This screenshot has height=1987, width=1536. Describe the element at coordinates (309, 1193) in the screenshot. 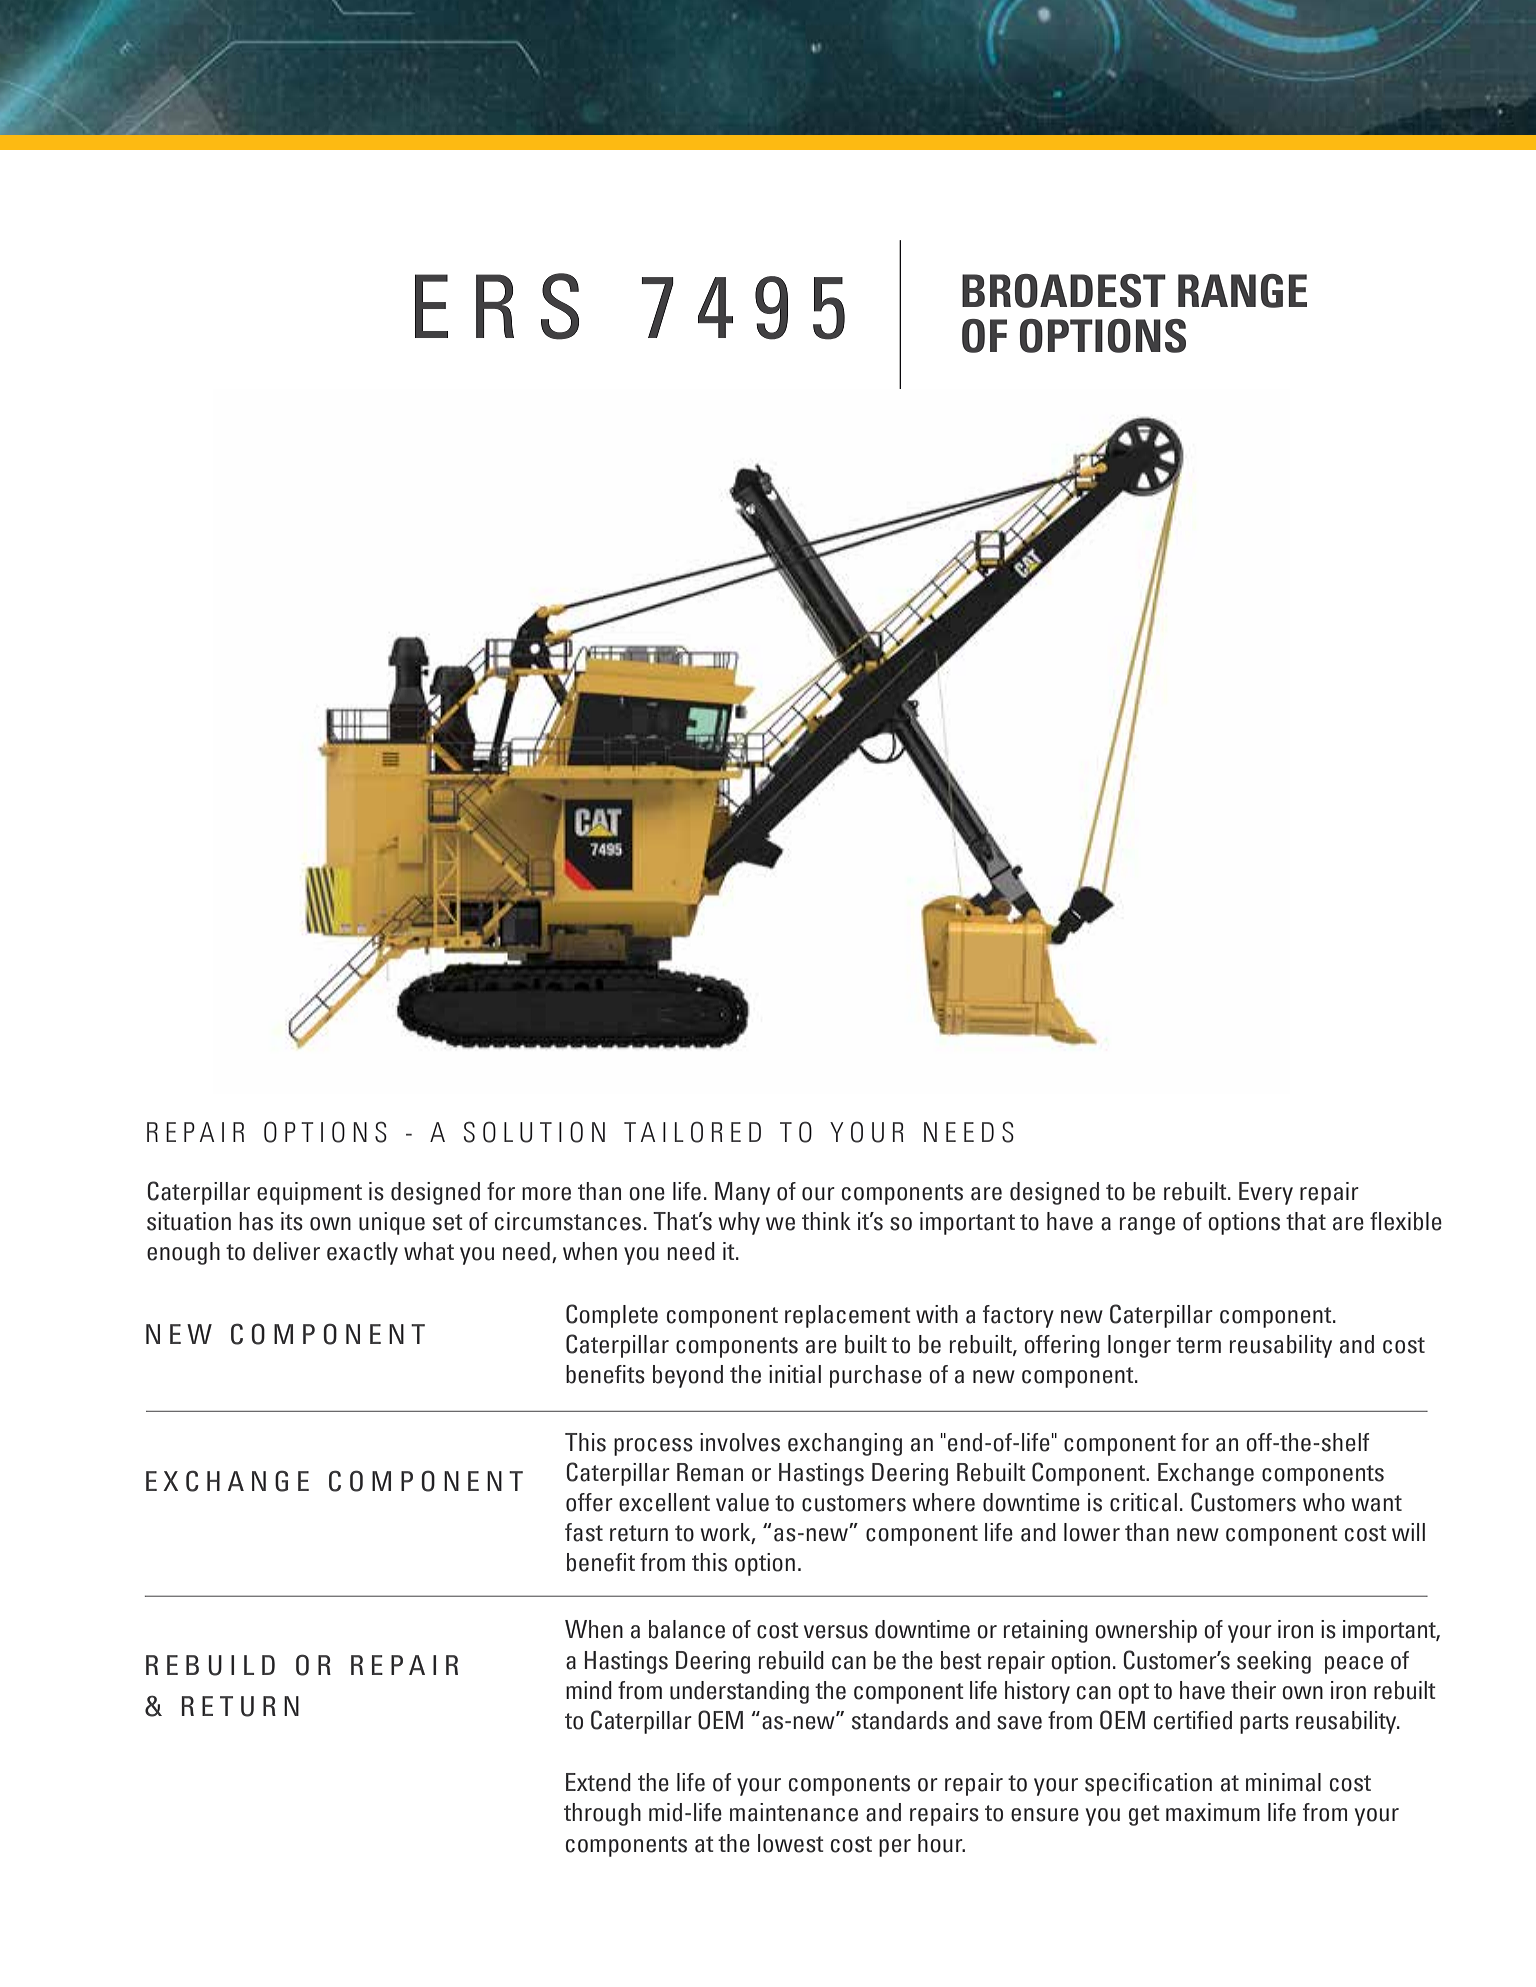

I see `equipment` at that location.
